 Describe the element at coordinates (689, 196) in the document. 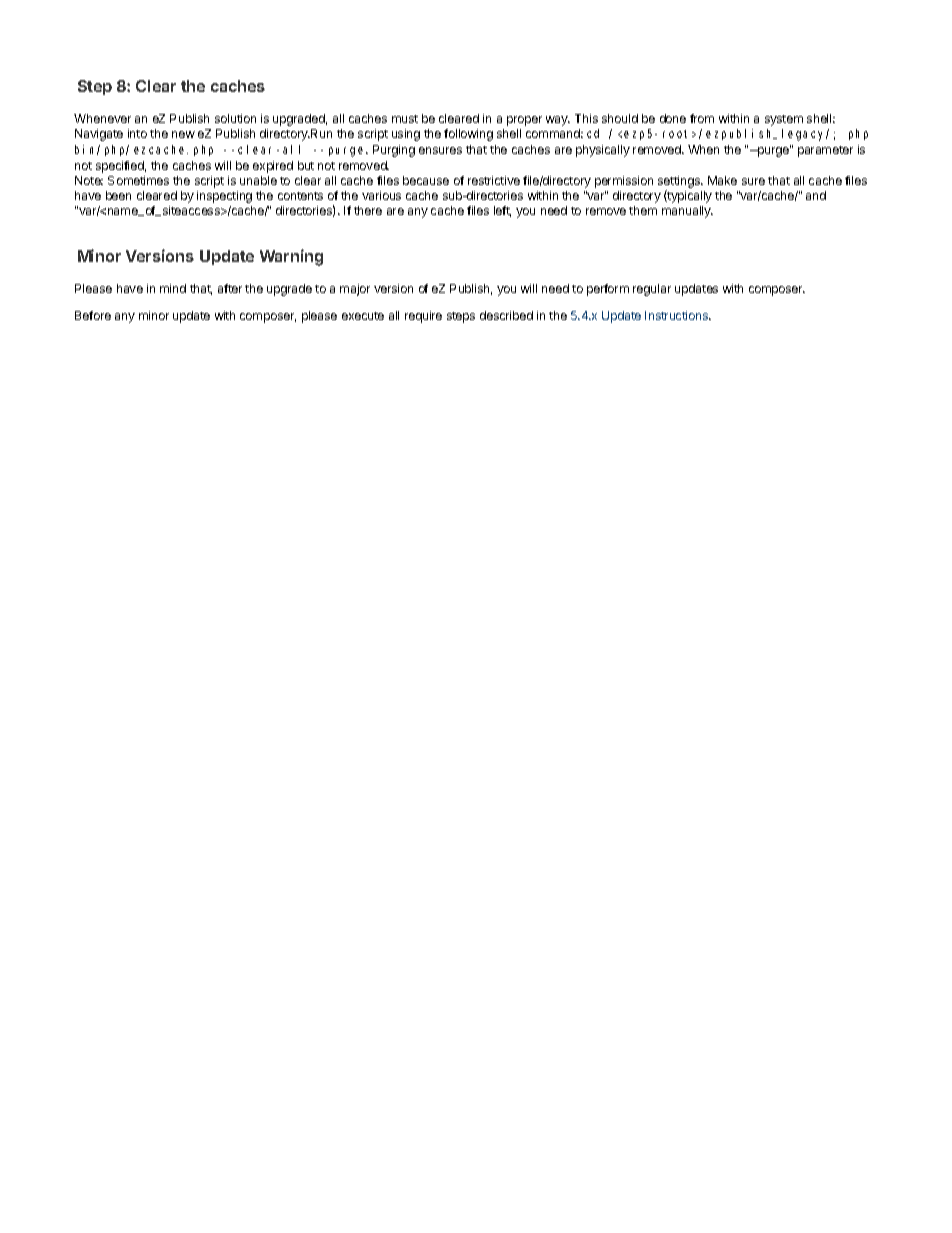

I see `typically` at that location.
